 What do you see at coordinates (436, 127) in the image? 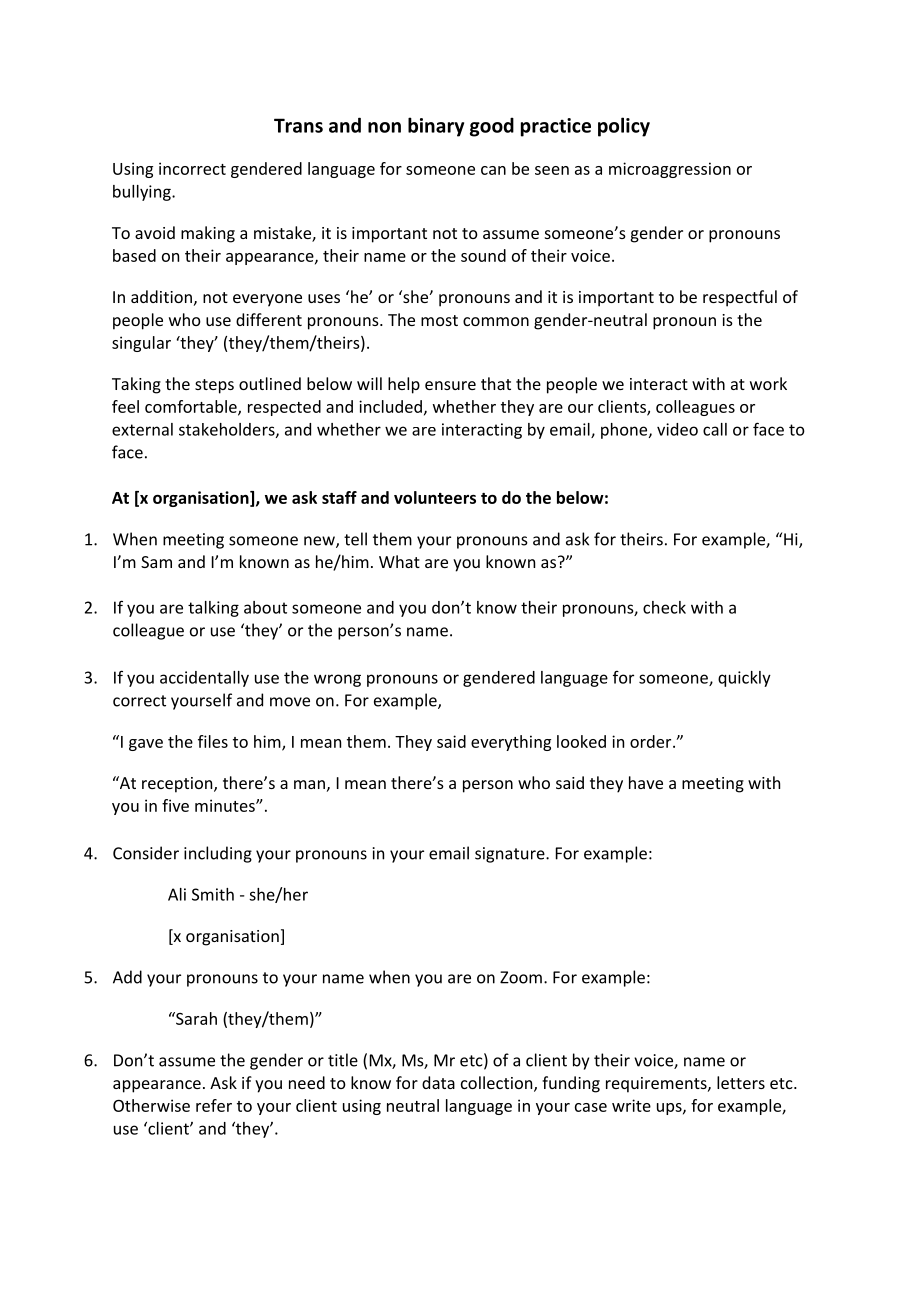
I see `binary` at bounding box center [436, 127].
